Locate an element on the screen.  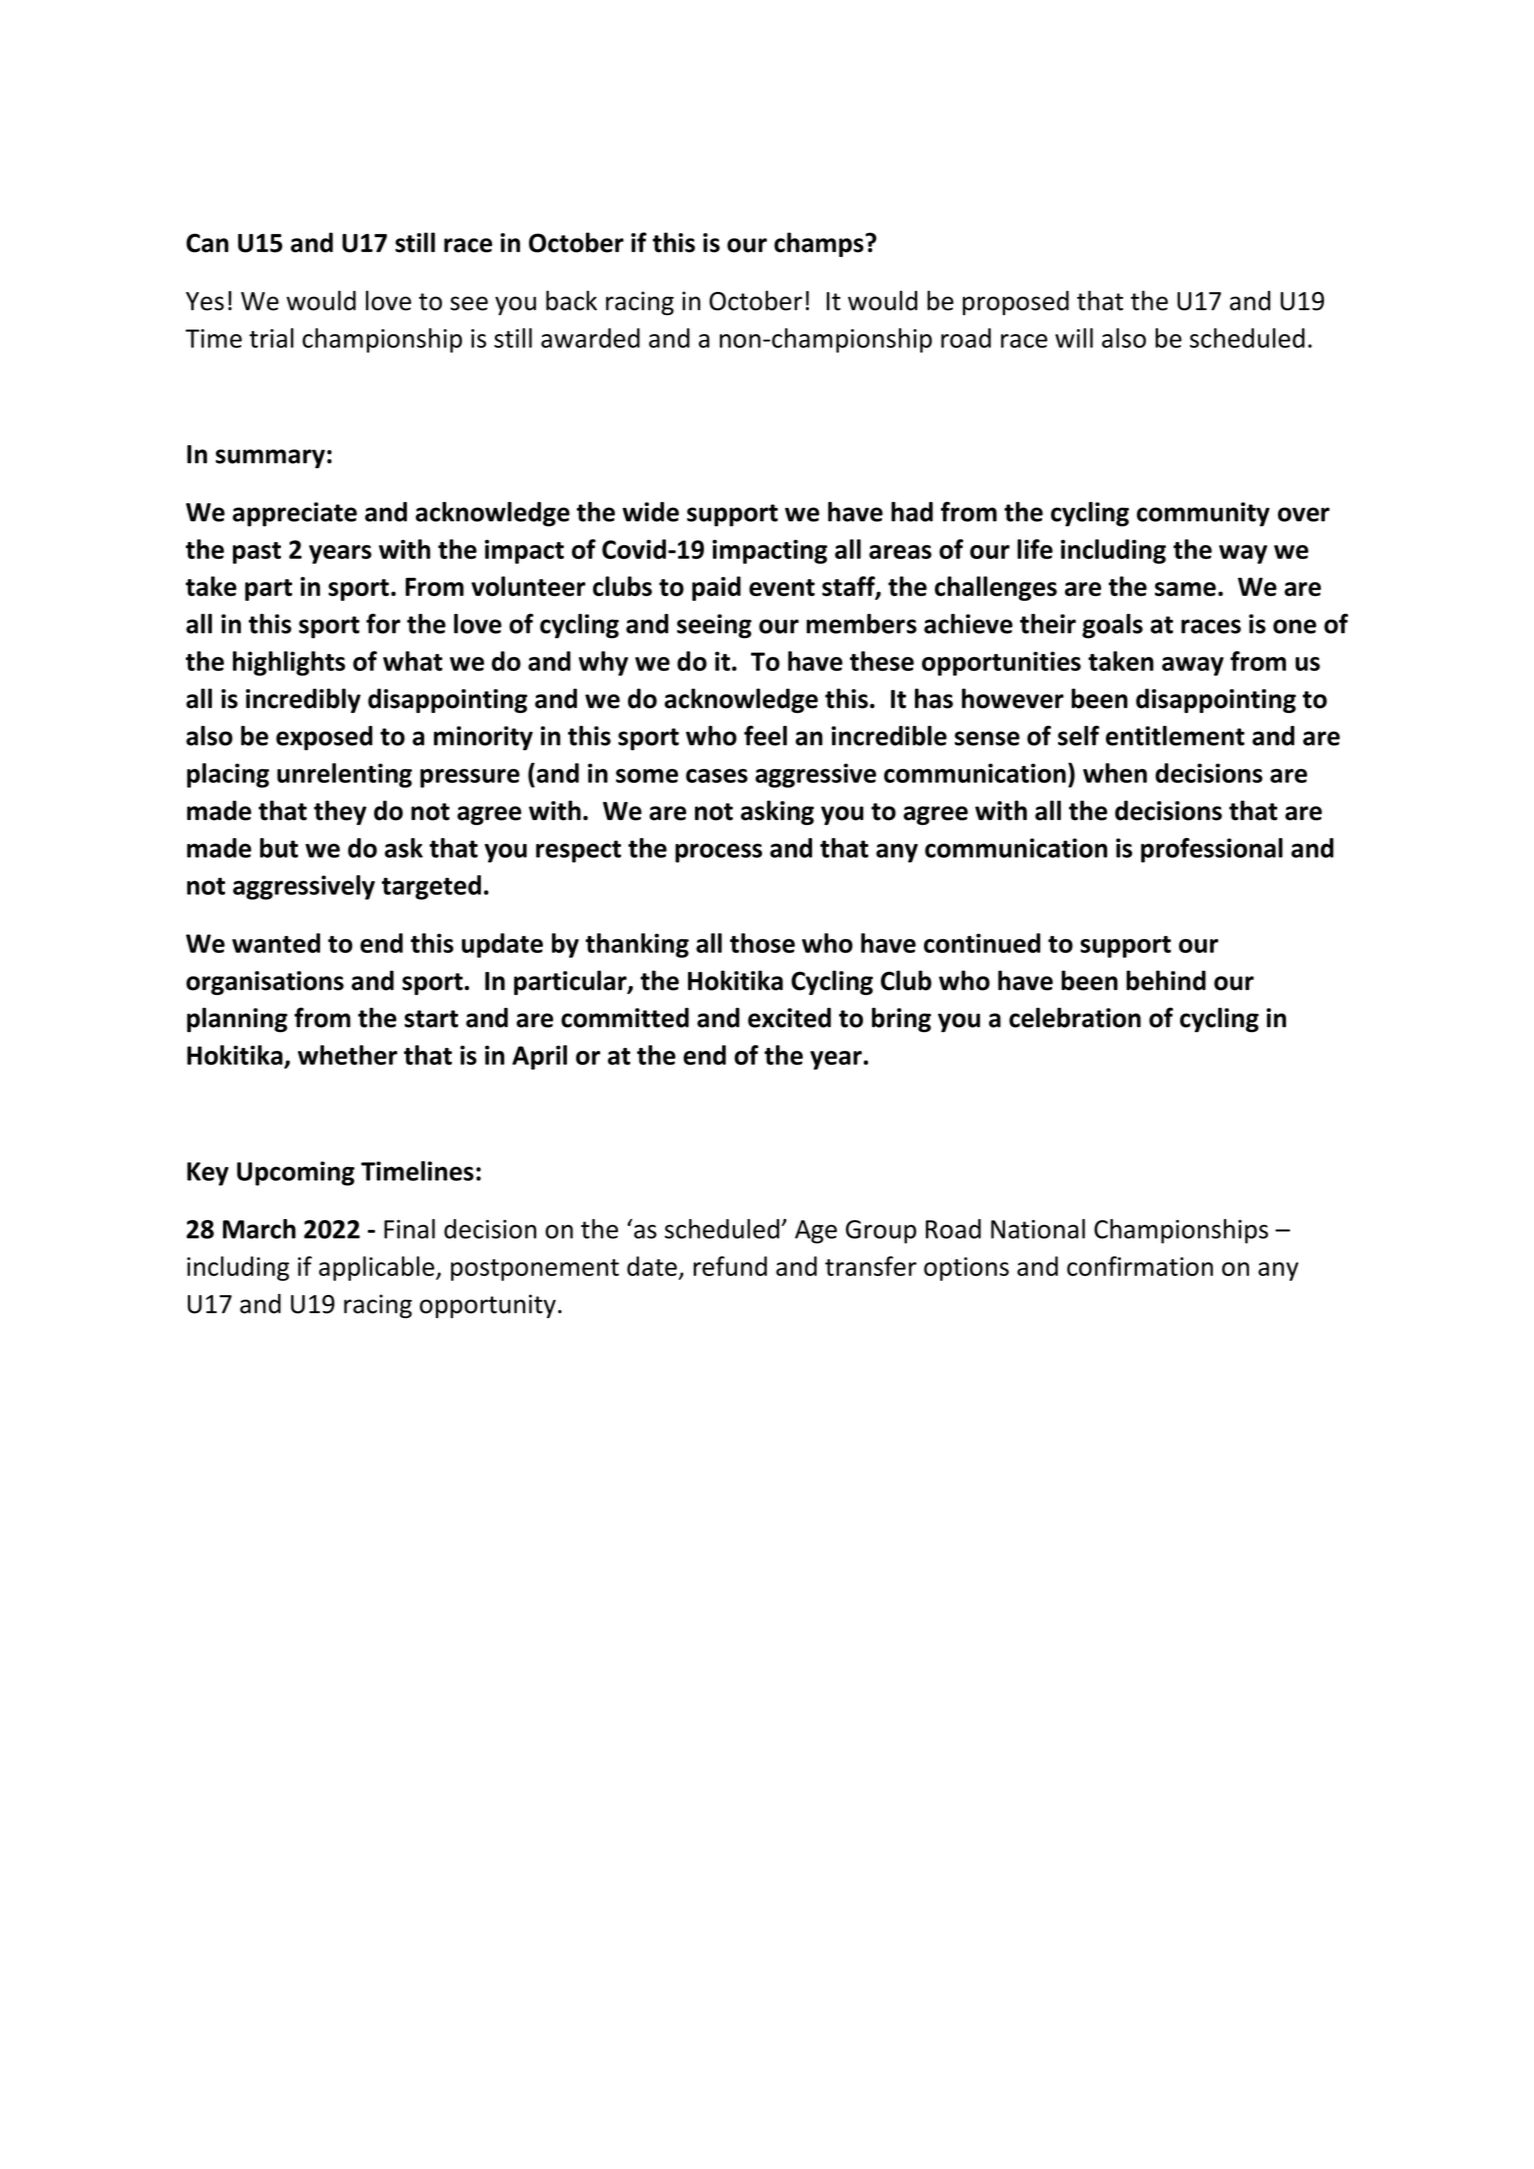
behind is located at coordinates (1166, 980).
